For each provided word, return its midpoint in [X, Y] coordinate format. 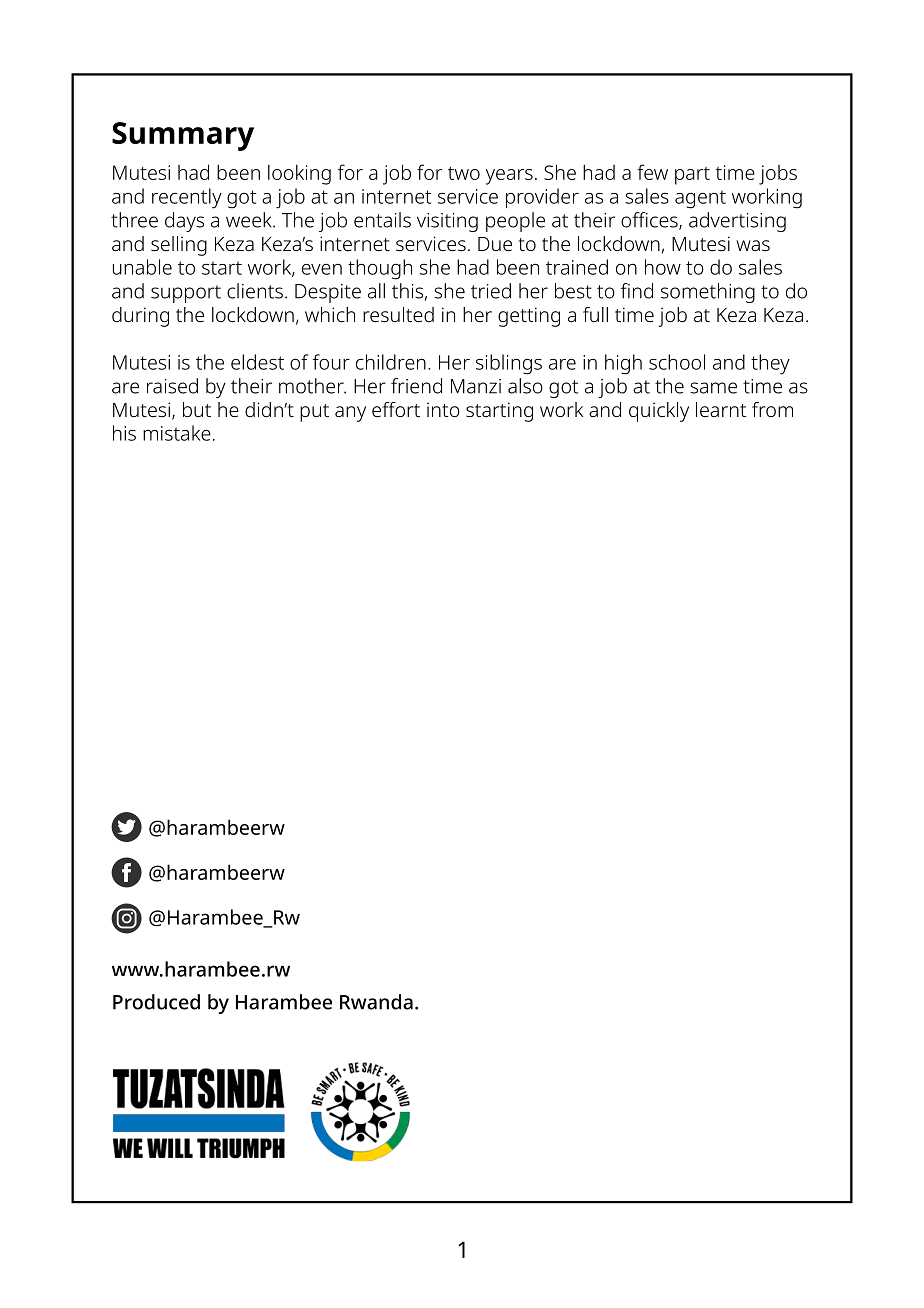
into [443, 409]
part [692, 176]
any [350, 414]
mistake [177, 433]
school [677, 362]
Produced [156, 1002]
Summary [183, 136]
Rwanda [376, 1002]
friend [416, 386]
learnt [721, 409]
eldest [257, 362]
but [197, 409]
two [464, 173]
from [772, 409]
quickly [659, 412]
